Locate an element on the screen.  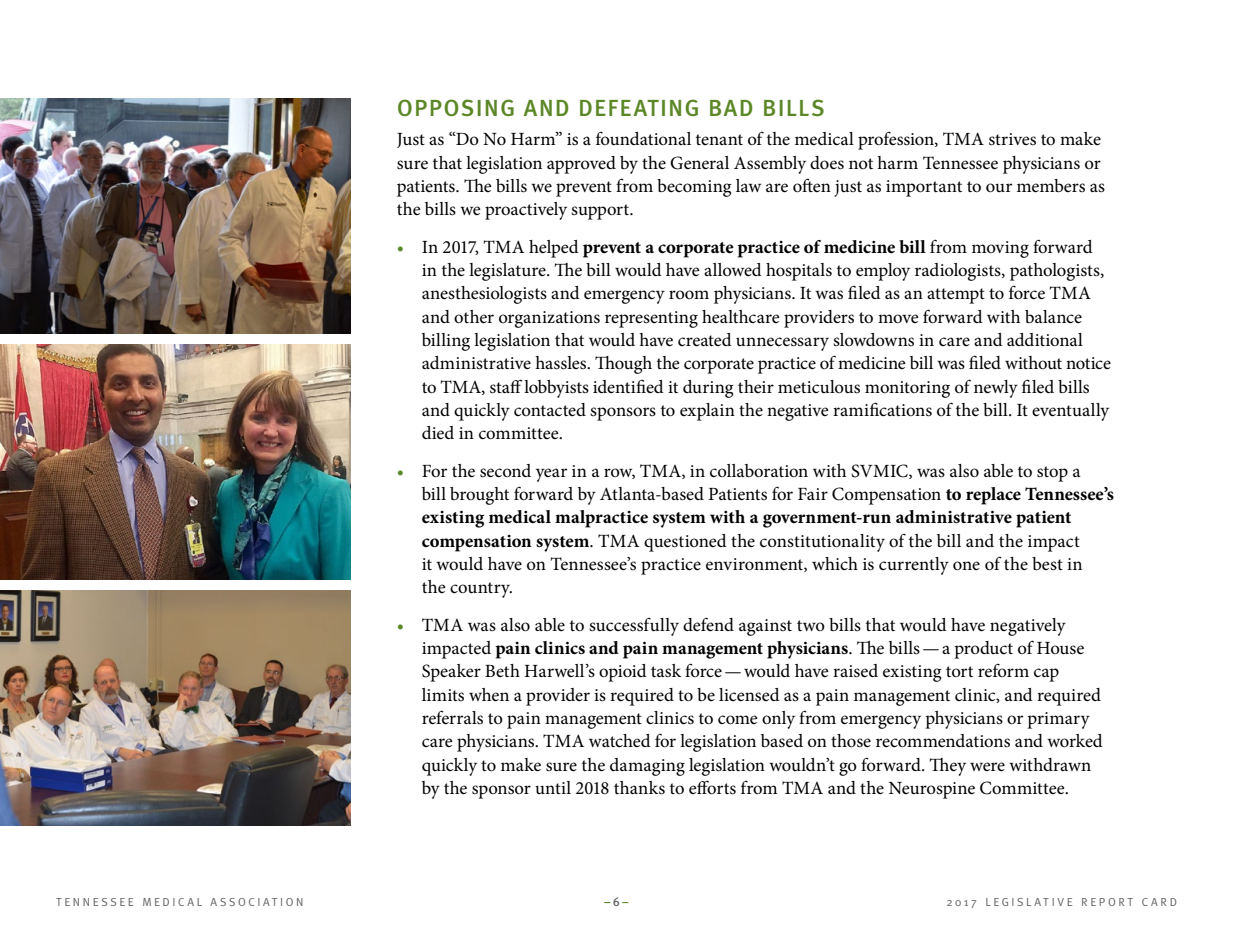
until is located at coordinates (553, 787).
